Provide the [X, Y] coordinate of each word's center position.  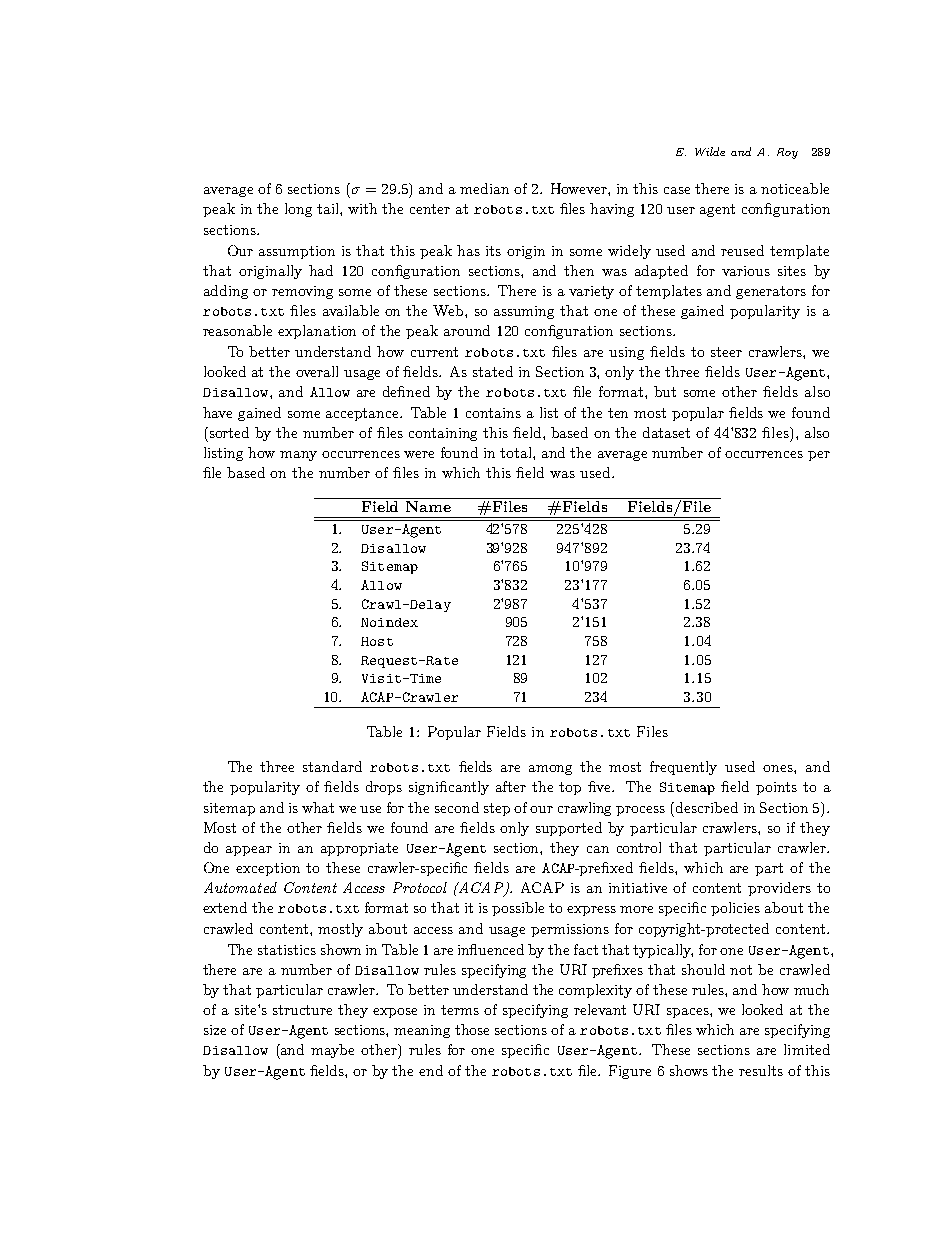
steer [726, 352]
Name [428, 506]
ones [779, 768]
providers [779, 889]
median [484, 188]
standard [332, 766]
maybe [332, 1051]
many [298, 456]
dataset [666, 432]
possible [518, 909]
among [550, 770]
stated [493, 371]
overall [317, 371]
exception [268, 869]
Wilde [710, 151]
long [298, 210]
